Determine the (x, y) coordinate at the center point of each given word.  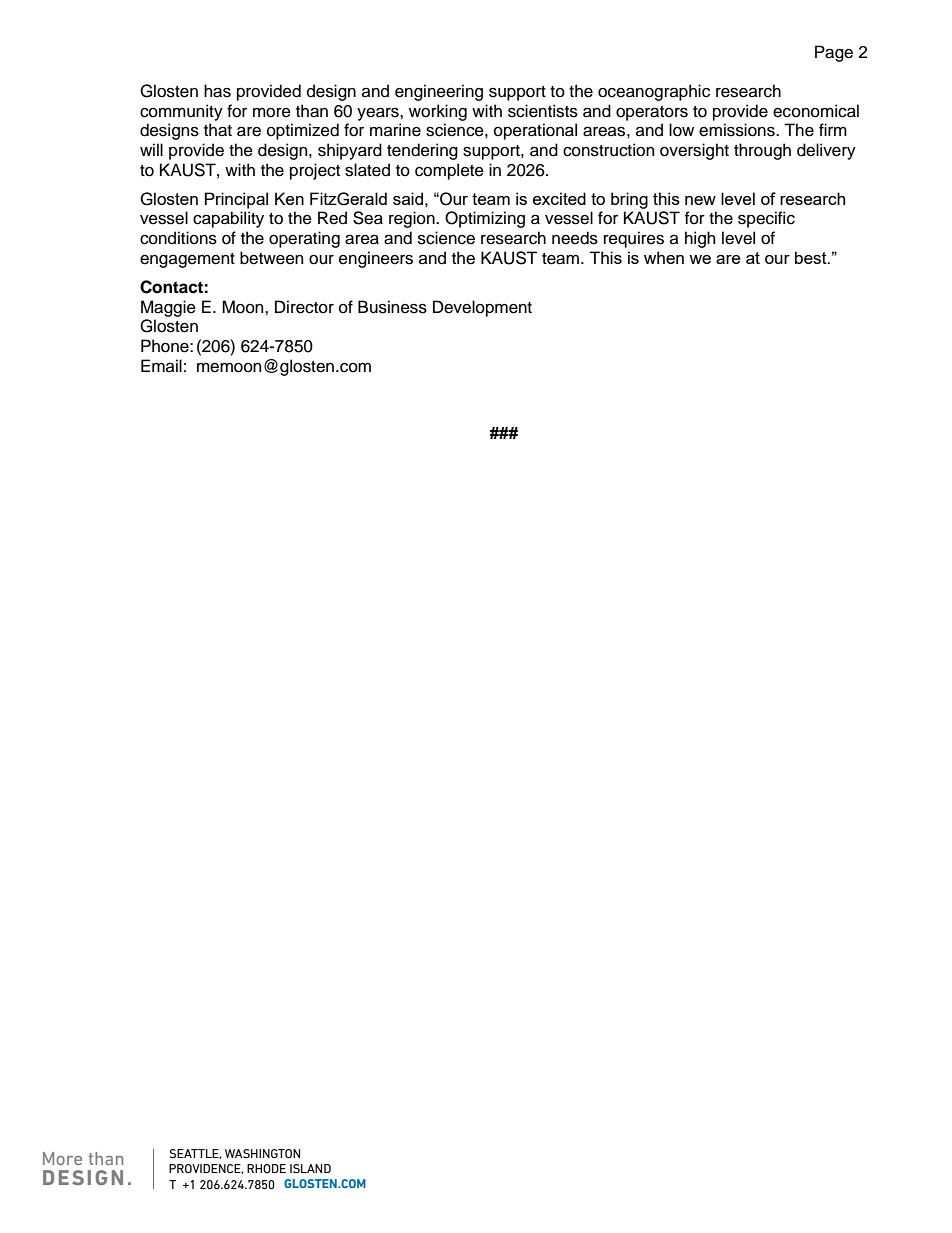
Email (161, 366)
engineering (439, 92)
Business (392, 307)
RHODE (266, 1168)
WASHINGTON (262, 1154)
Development (482, 308)
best (812, 257)
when (664, 257)
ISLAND (310, 1169)
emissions (738, 130)
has (217, 91)
